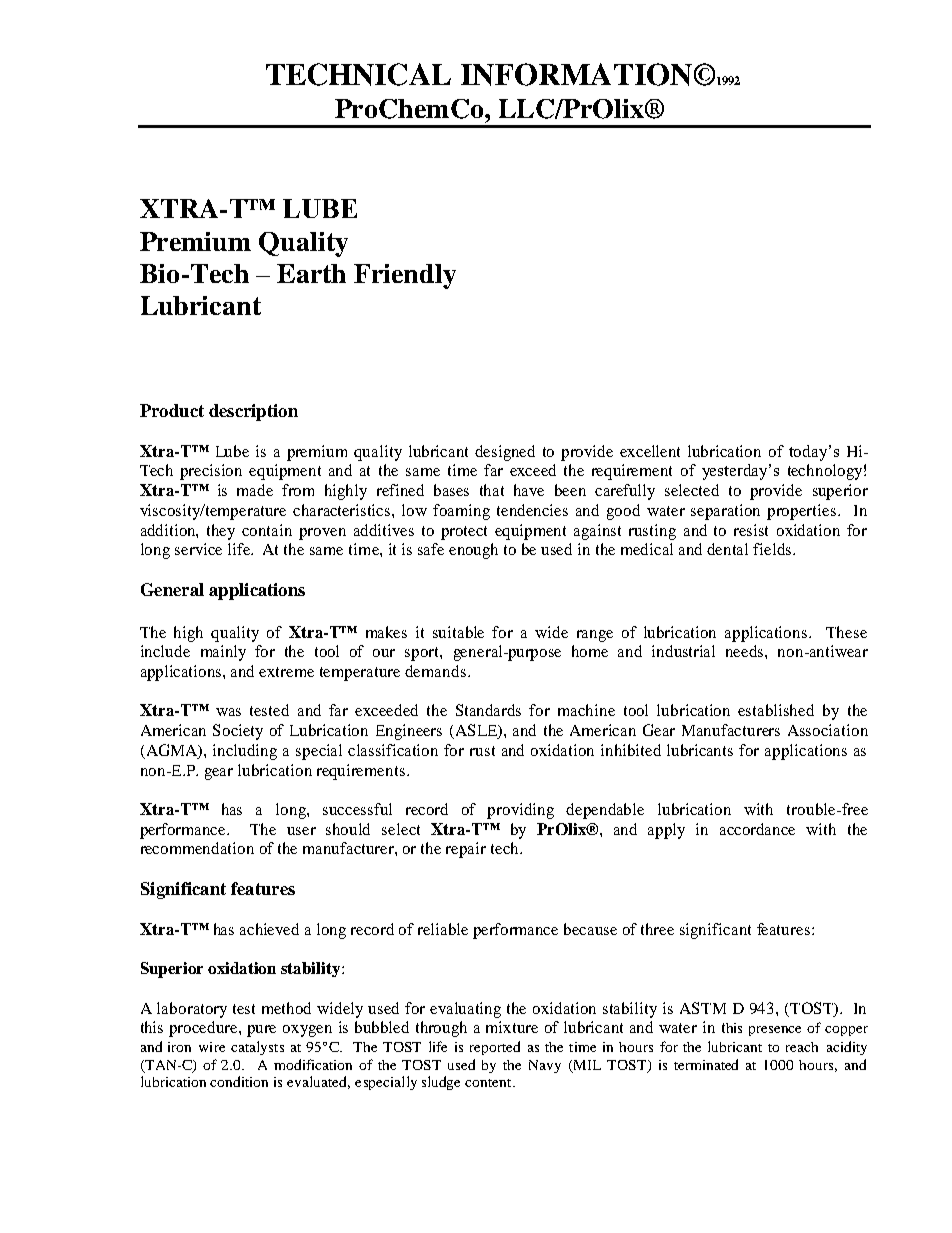 Image resolution: width=952 pixels, height=1233 pixels. What do you see at coordinates (311, 273) in the screenshot?
I see `Earth` at bounding box center [311, 273].
